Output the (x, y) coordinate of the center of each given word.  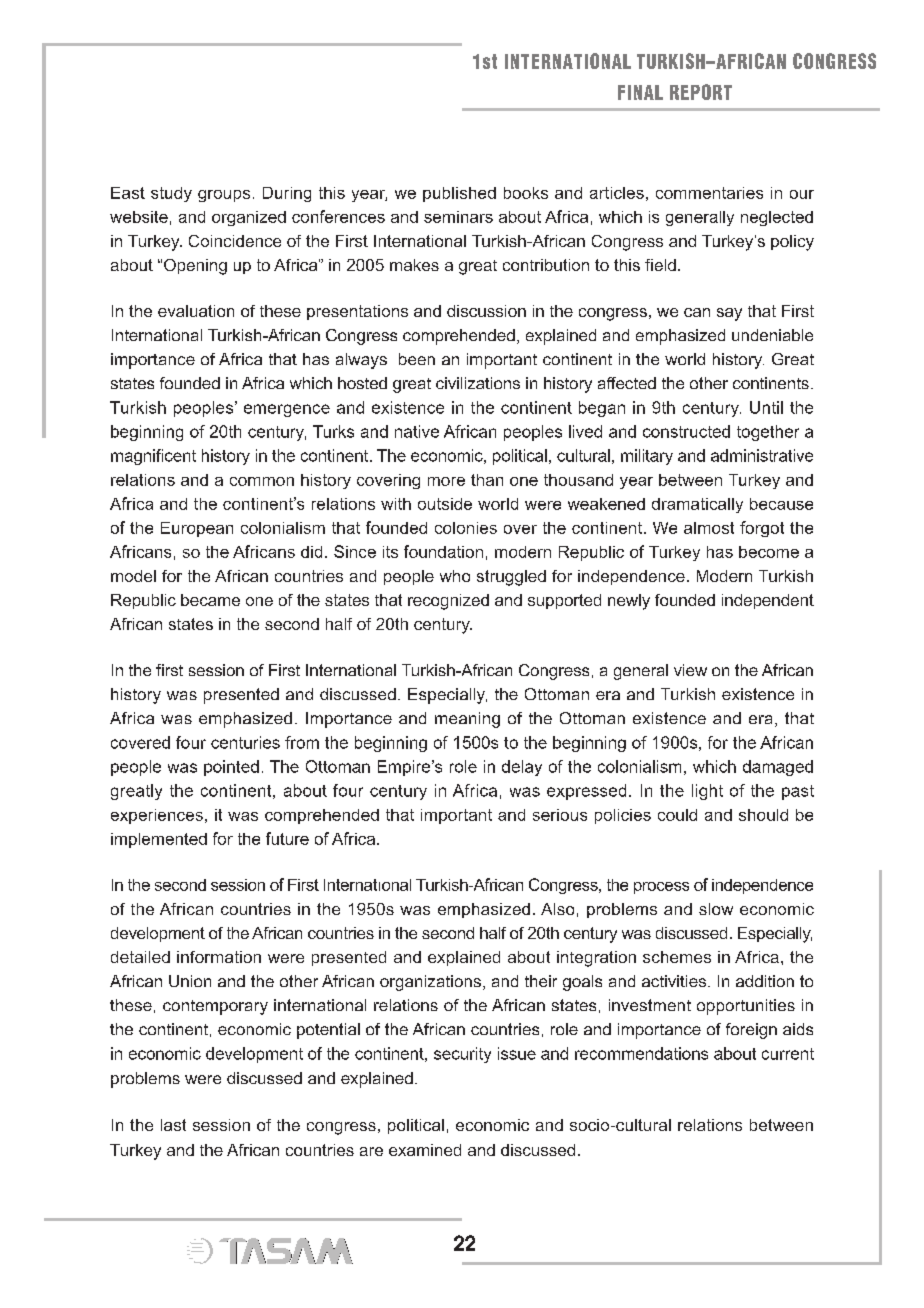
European (197, 529)
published (459, 194)
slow (716, 909)
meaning (467, 720)
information (219, 957)
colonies (466, 528)
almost (709, 528)
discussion (486, 311)
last (173, 1125)
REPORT (701, 92)
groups (224, 196)
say (729, 314)
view (690, 670)
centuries (245, 742)
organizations (430, 983)
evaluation (196, 311)
